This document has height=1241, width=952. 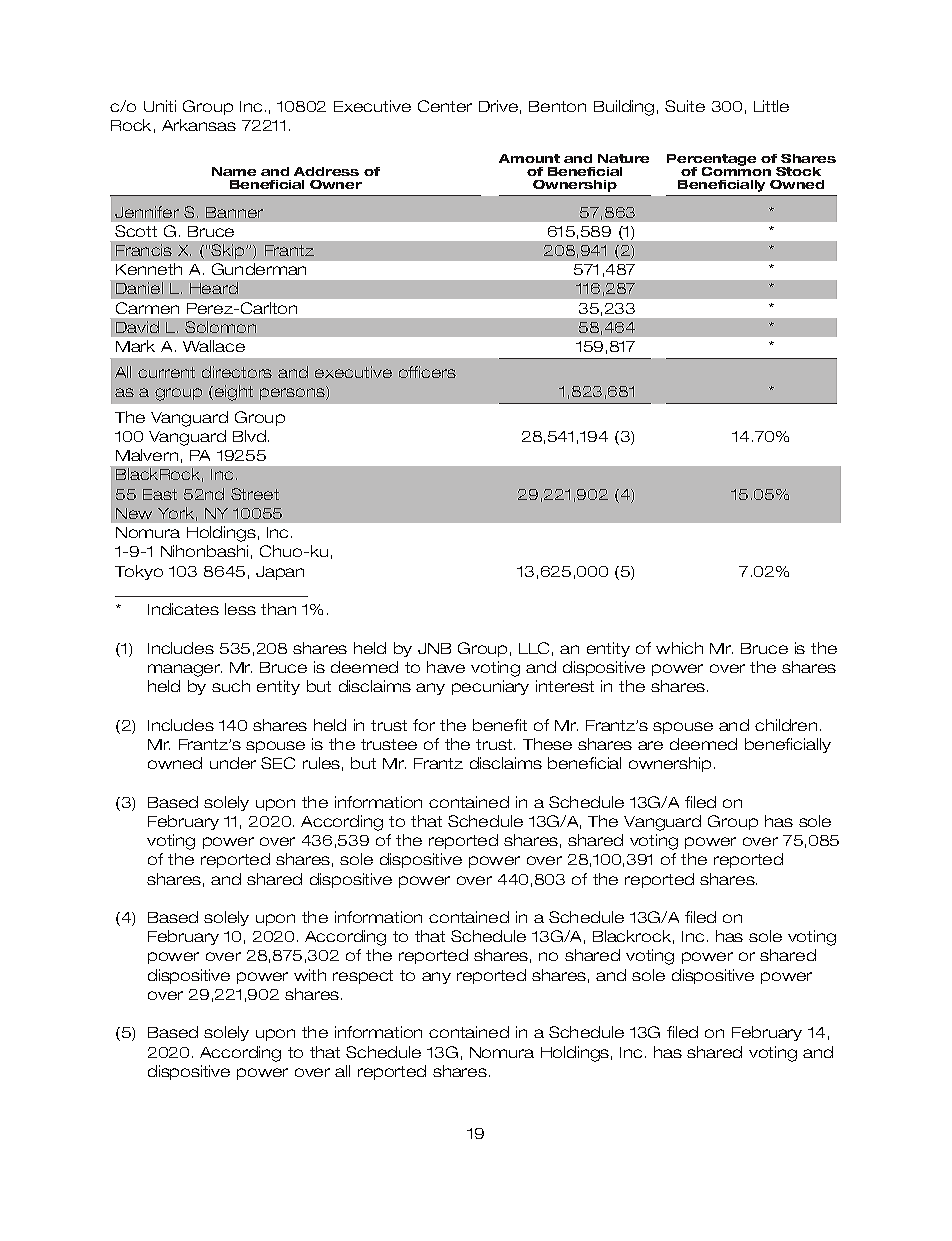 What do you see at coordinates (310, 975) in the document?
I see `with` at bounding box center [310, 975].
